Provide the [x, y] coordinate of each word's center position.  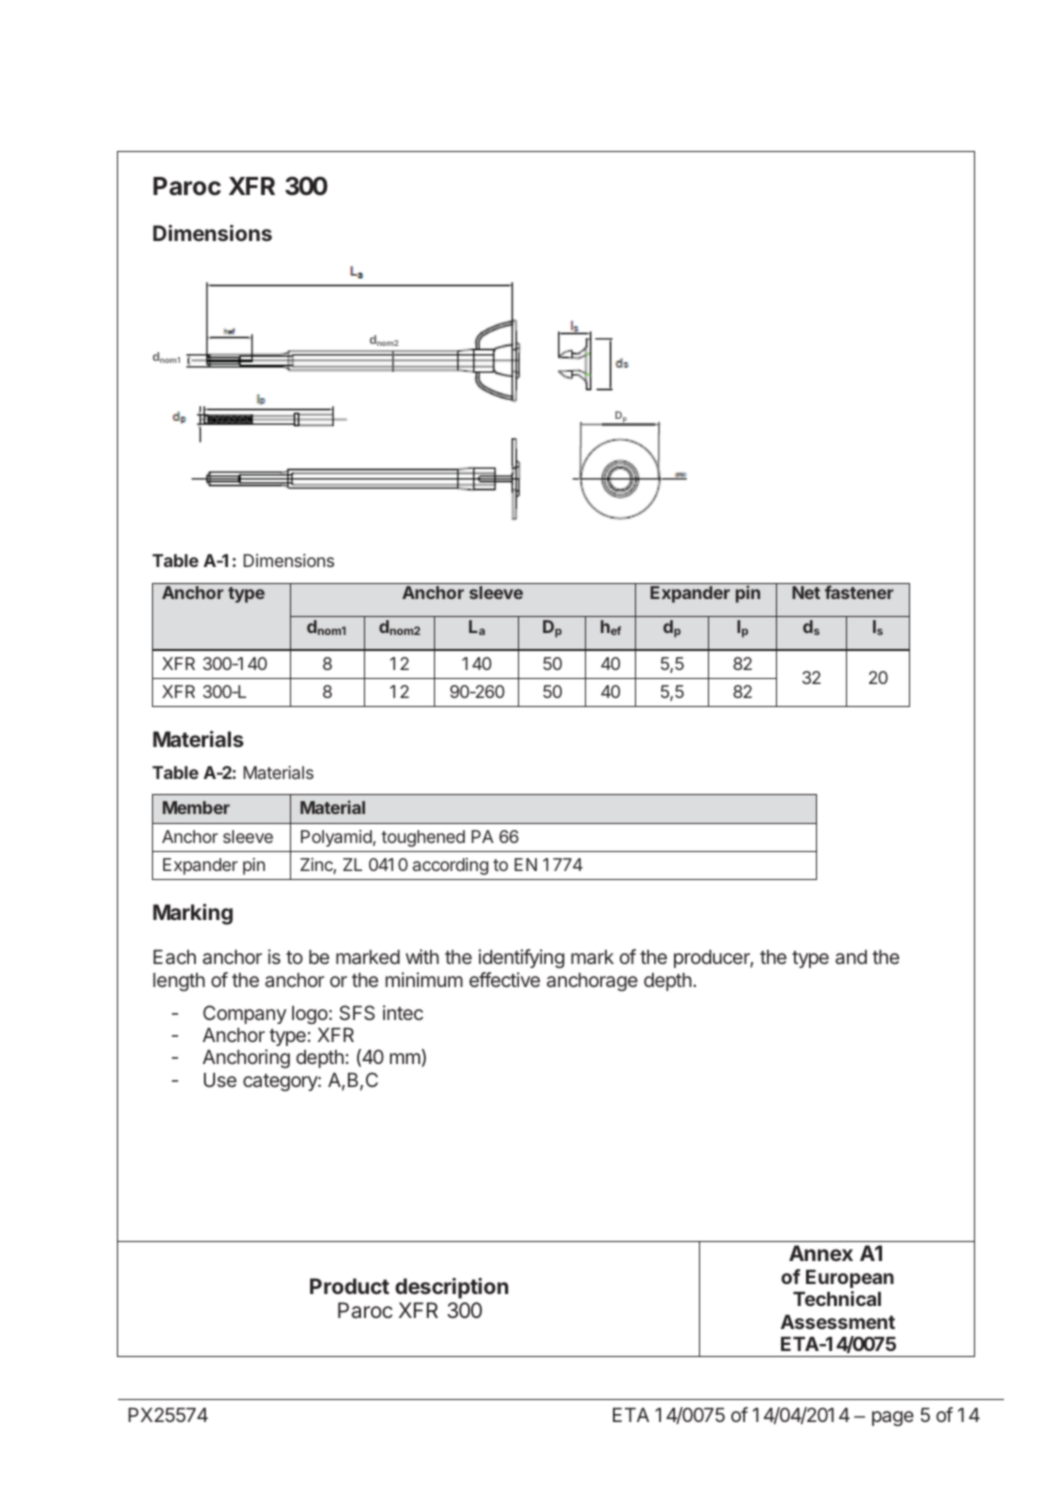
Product [349, 1286]
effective [504, 979]
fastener [859, 592]
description [451, 1288]
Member [196, 807]
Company [244, 1014]
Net [806, 592]
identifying [521, 958]
